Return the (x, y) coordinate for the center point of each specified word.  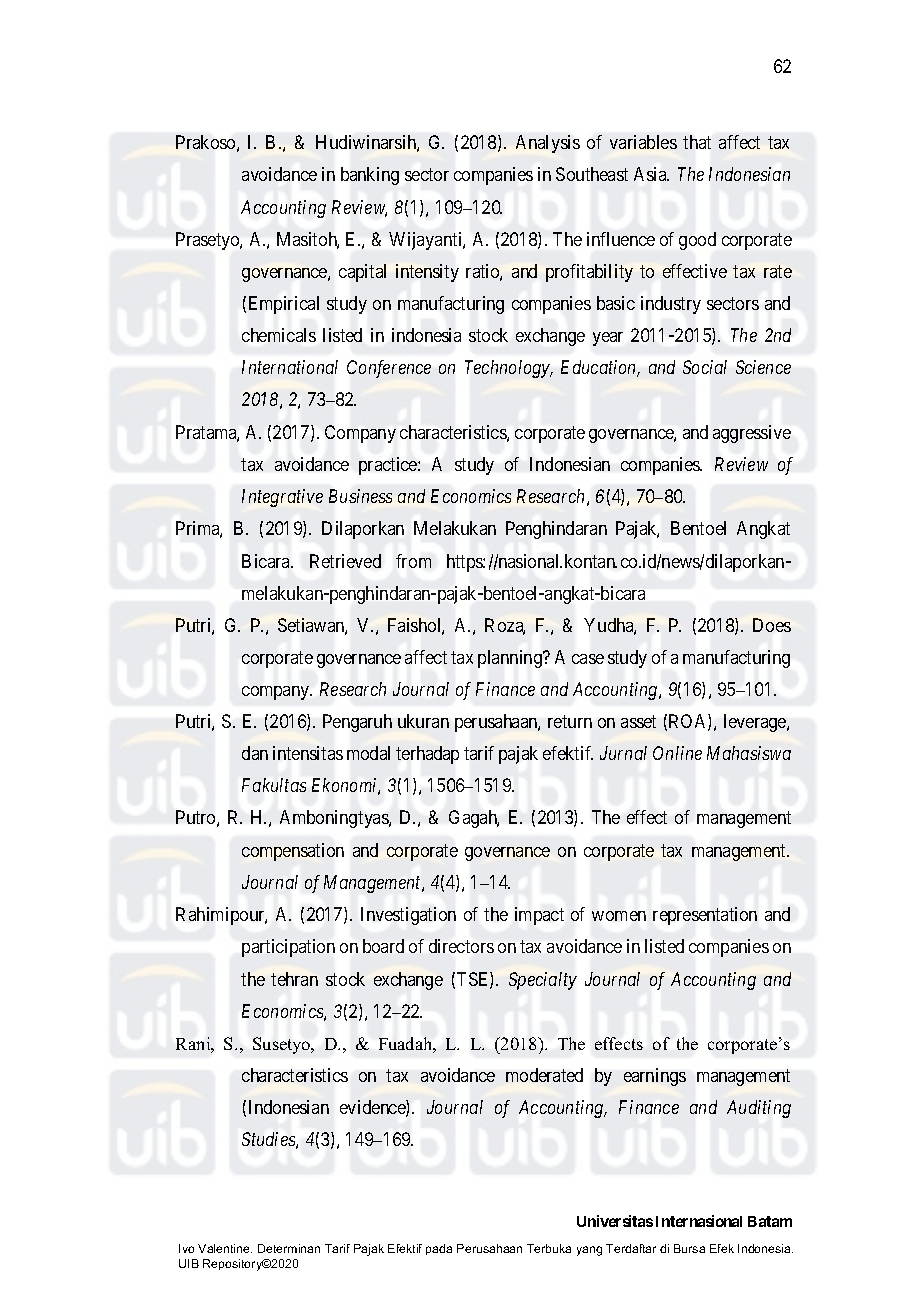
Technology (508, 369)
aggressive (752, 434)
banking (370, 176)
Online (677, 753)
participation (288, 948)
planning (511, 659)
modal (368, 753)
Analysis (548, 144)
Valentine (225, 1248)
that (697, 142)
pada (439, 1249)
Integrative (282, 498)
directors (461, 946)
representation (705, 916)
